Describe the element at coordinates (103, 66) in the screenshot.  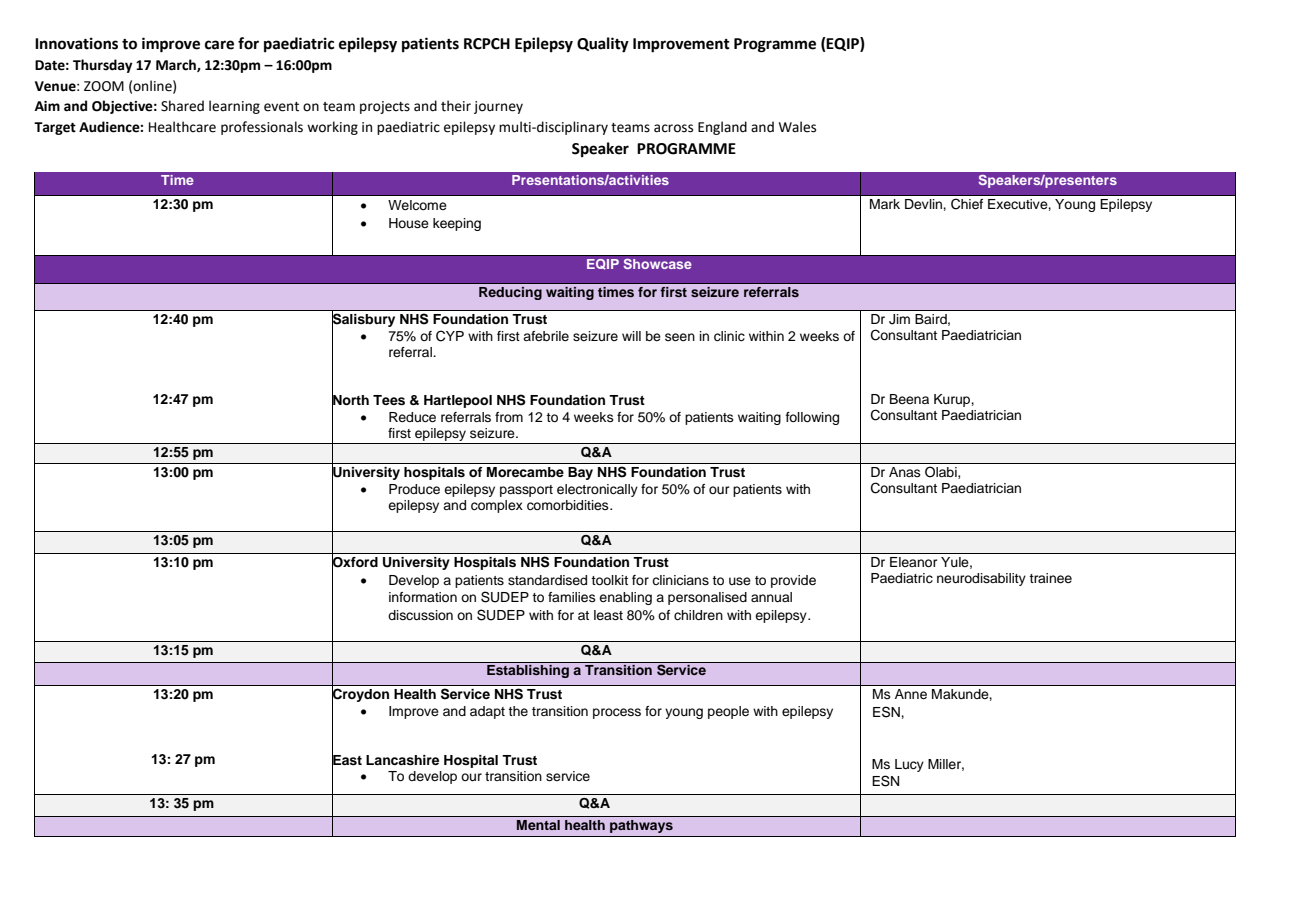
I see `Thursday` at that location.
